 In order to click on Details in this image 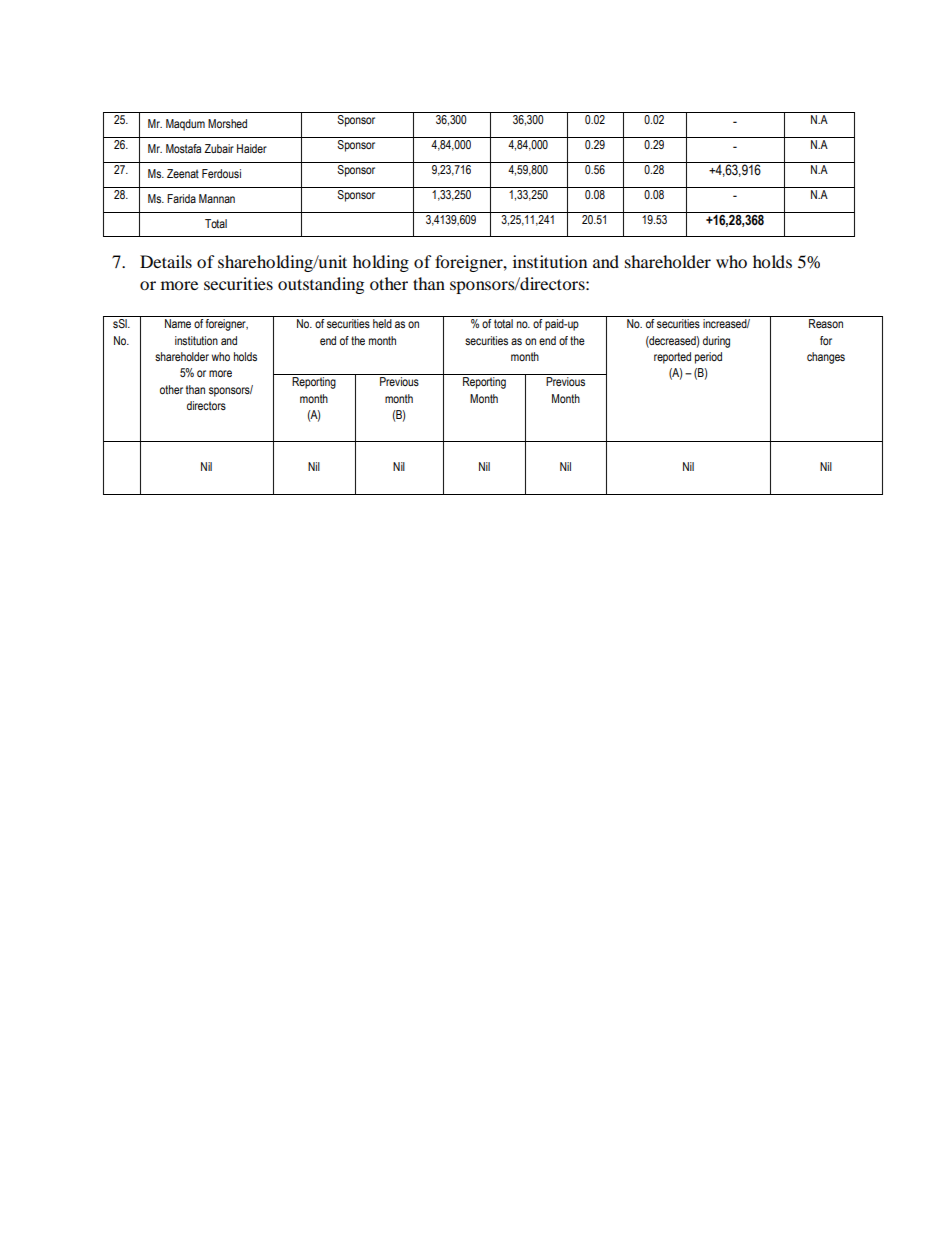, I will do `click(166, 261)`.
